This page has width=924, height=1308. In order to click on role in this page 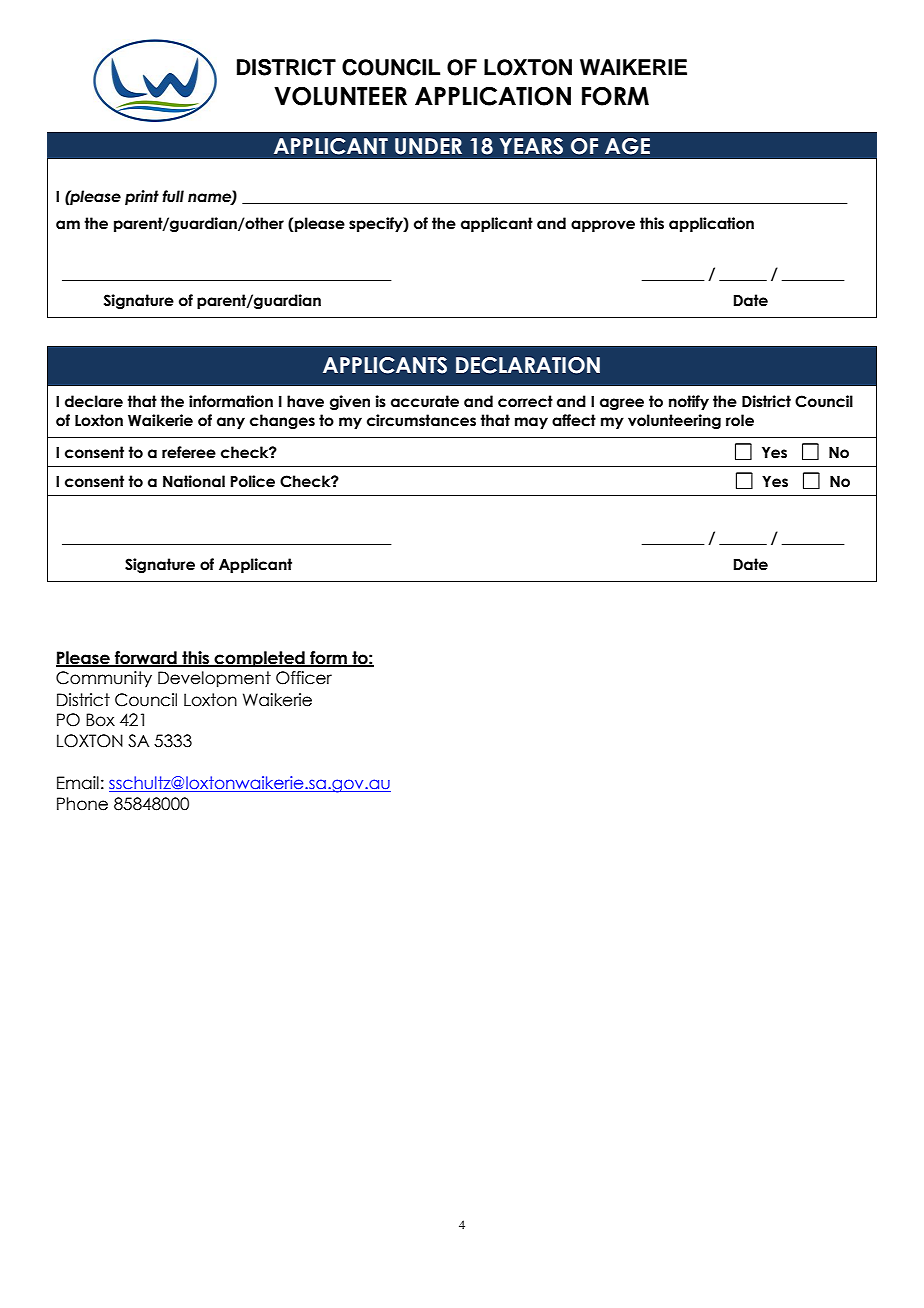, I will do `click(740, 420)`.
